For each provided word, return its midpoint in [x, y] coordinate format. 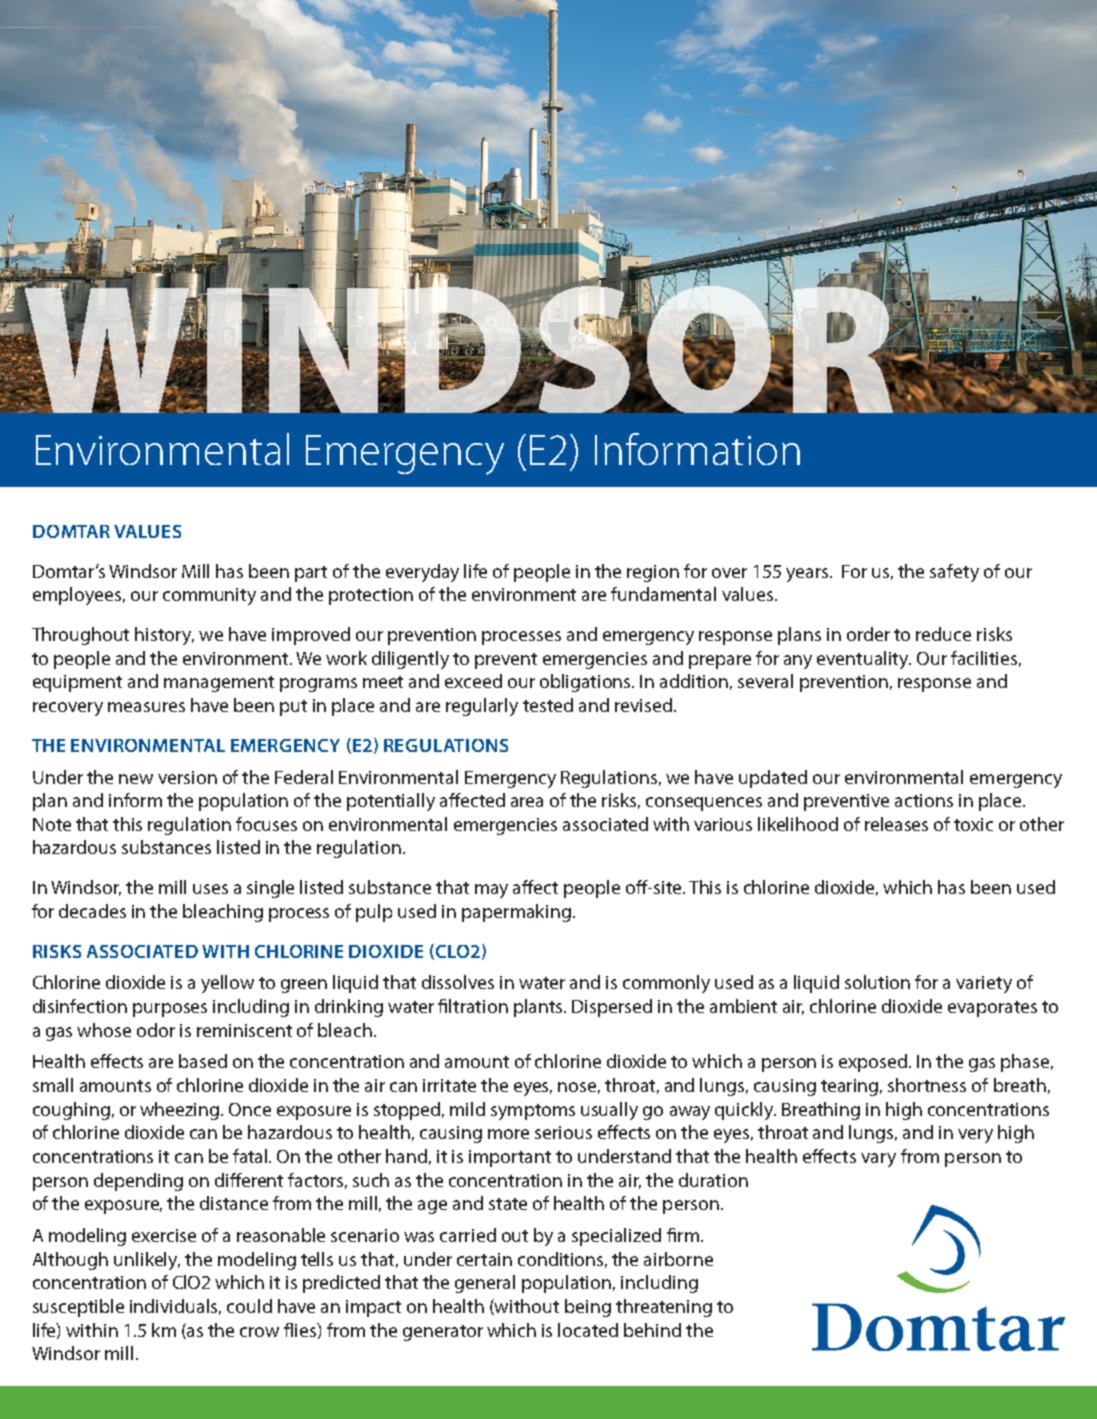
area [527, 802]
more [508, 1134]
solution [877, 982]
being [588, 1308]
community [209, 596]
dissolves [458, 982]
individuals [175, 1307]
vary [878, 1160]
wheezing [181, 1111]
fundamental [663, 594]
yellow [227, 984]
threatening [664, 1308]
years [808, 575]
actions [924, 800]
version [187, 777]
